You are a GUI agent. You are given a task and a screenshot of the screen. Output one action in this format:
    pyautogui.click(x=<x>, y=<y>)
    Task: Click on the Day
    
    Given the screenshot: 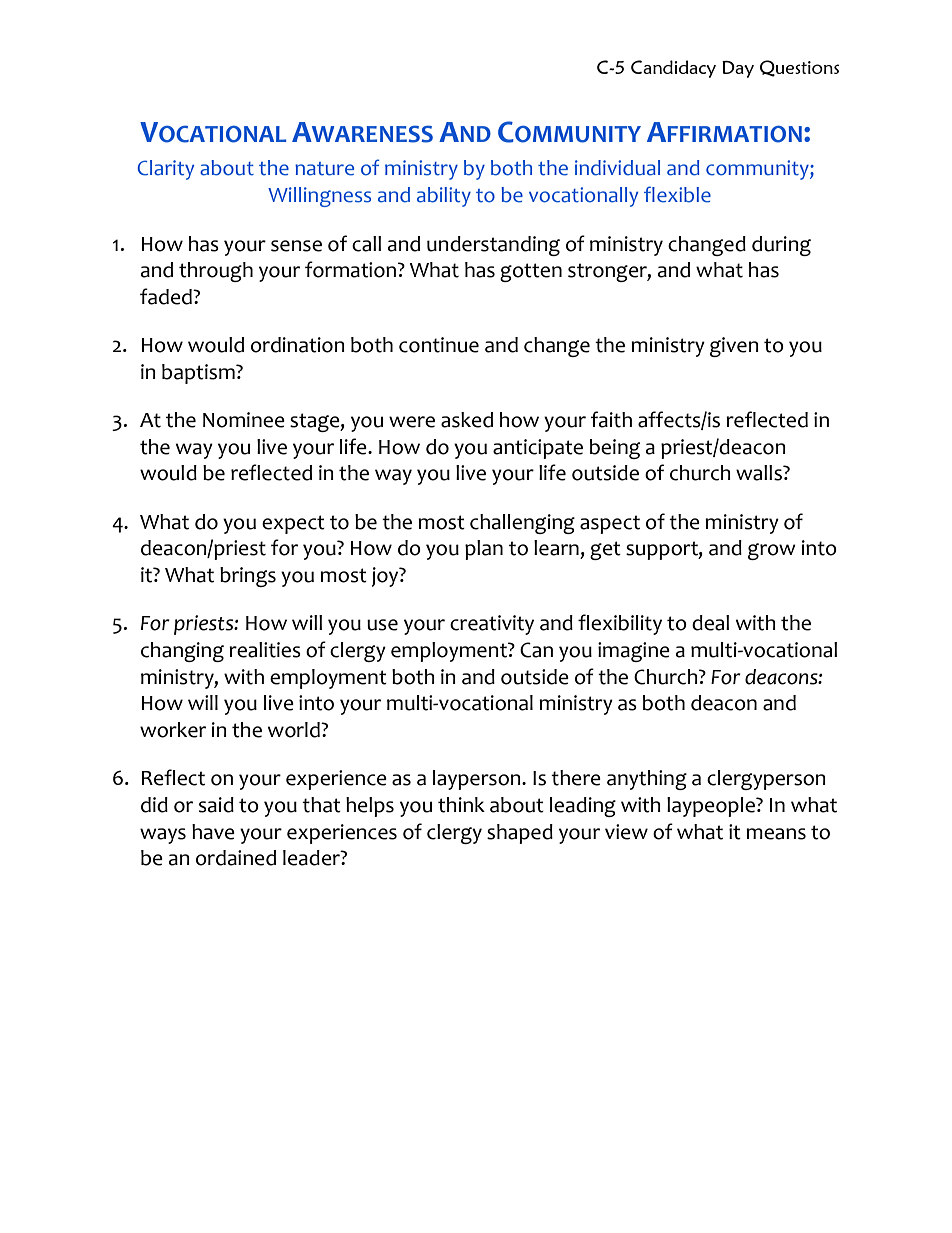 What is the action you would take?
    pyautogui.click(x=738, y=69)
